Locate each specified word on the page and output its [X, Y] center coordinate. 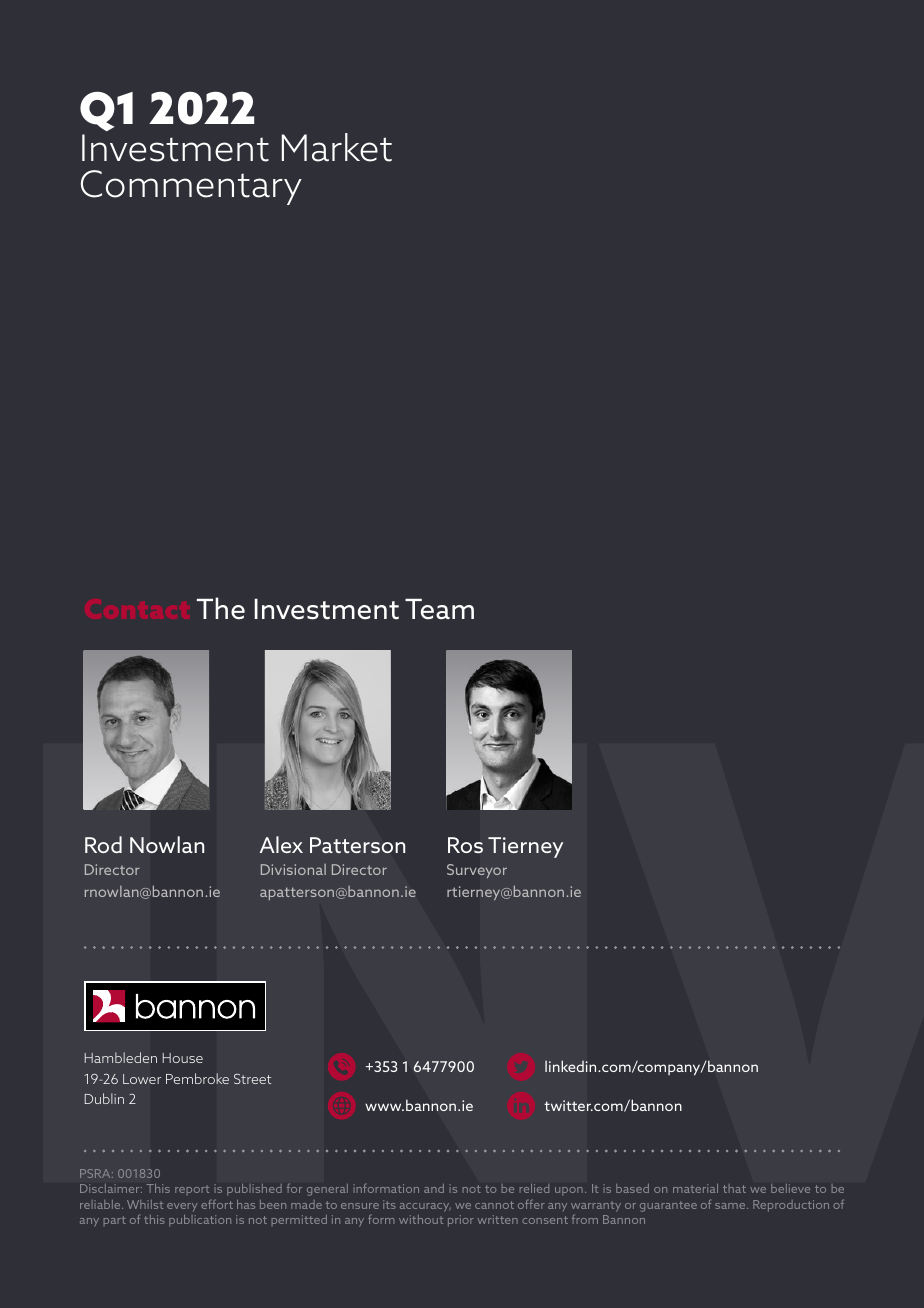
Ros [465, 845]
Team [439, 609]
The [221, 608]
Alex [281, 844]
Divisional [293, 869]
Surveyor [477, 871]
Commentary [191, 187]
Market [337, 147]
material [695, 1188]
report [192, 1190]
